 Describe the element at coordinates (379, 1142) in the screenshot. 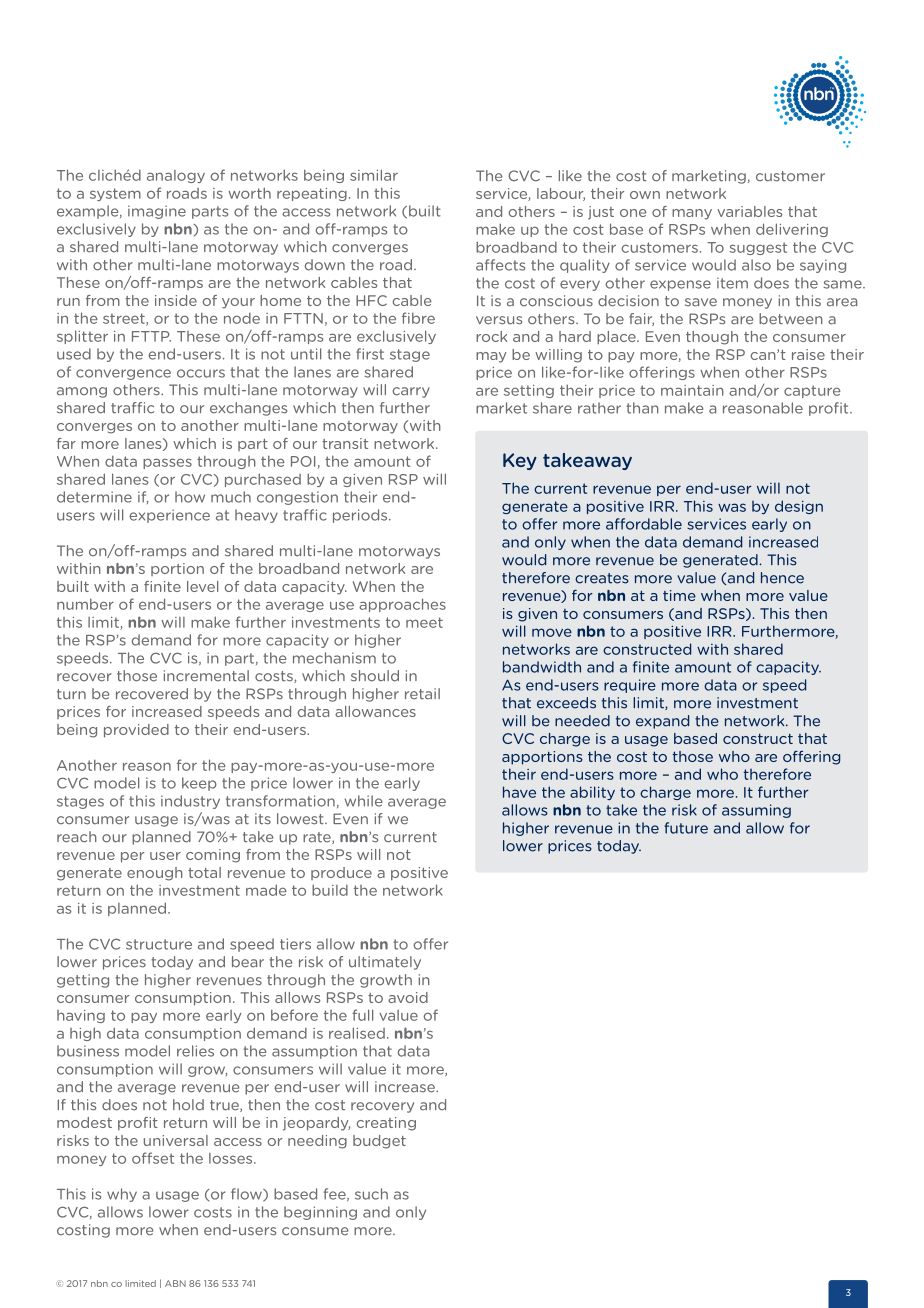

I see `budget` at that location.
